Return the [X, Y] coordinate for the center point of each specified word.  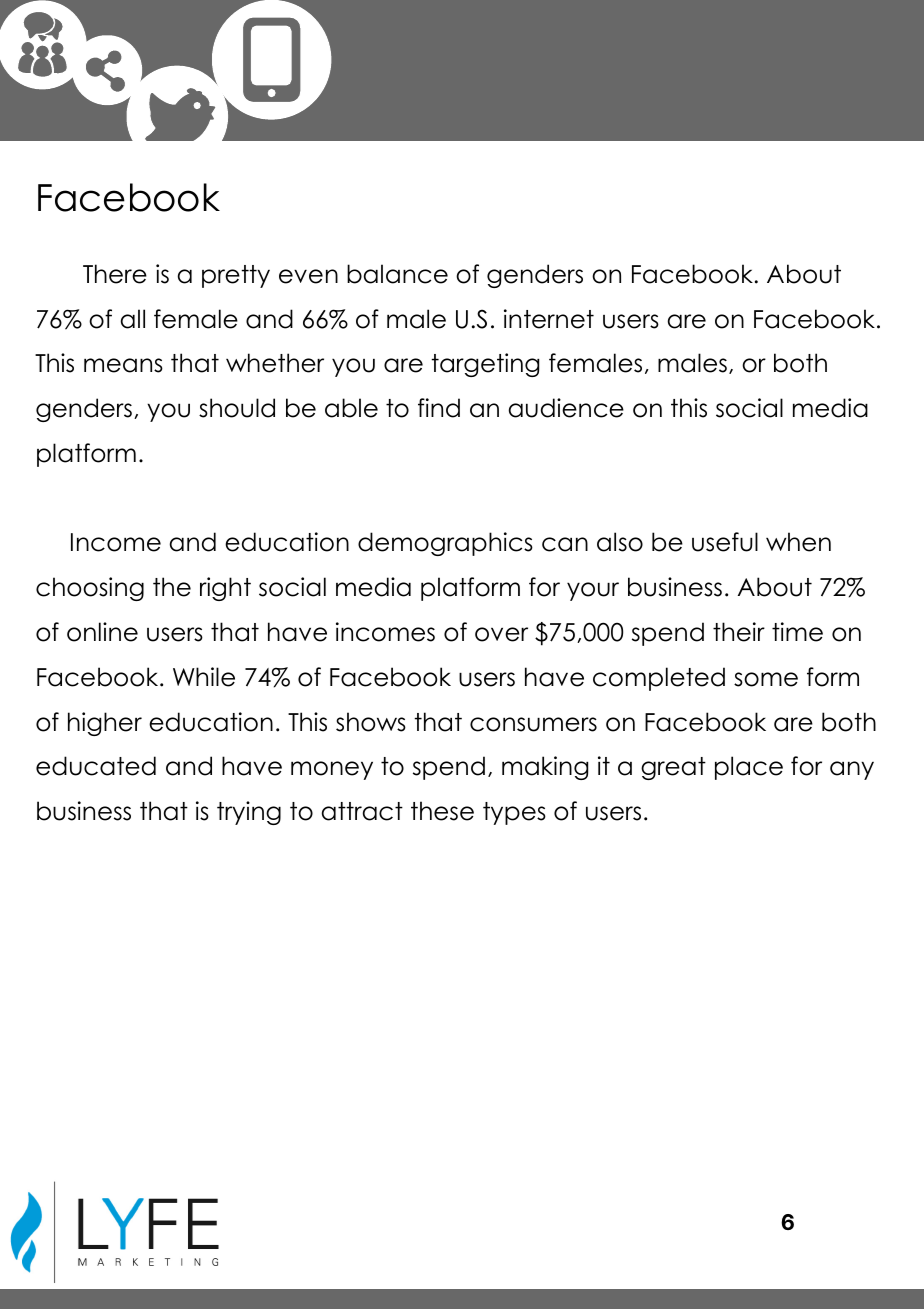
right [225, 589]
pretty [236, 276]
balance [397, 274]
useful [725, 542]
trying [249, 813]
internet [549, 319]
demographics [445, 544]
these [442, 811]
